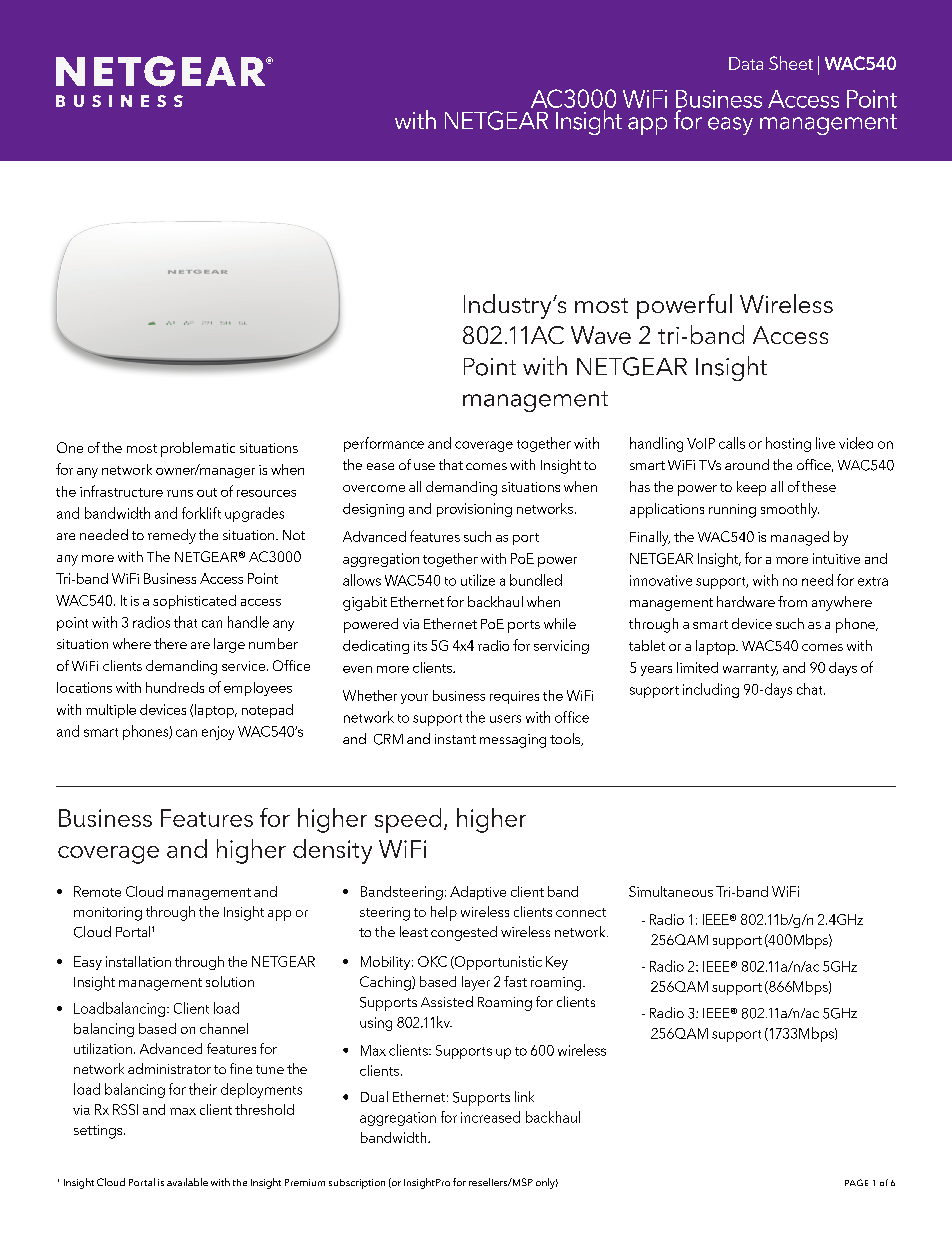 This screenshot has height=1233, width=952. I want to click on there, so click(170, 643).
